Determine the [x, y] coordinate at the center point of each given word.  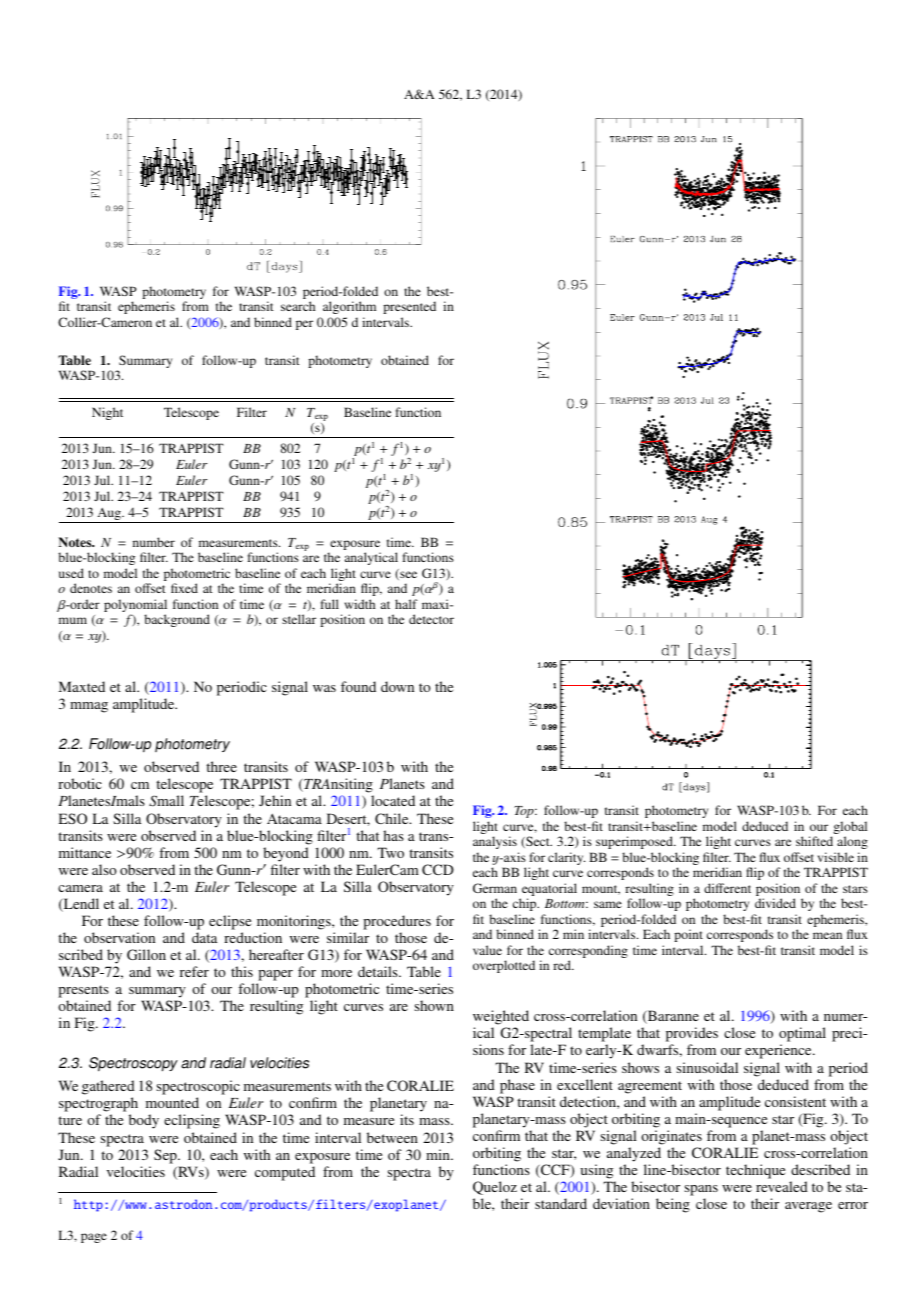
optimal [802, 1034]
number [154, 542]
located [393, 800]
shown [434, 1005]
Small [166, 801]
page [94, 1238]
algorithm [349, 307]
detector [431, 619]
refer [194, 971]
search [298, 306]
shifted [814, 841]
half [406, 604]
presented [409, 307]
